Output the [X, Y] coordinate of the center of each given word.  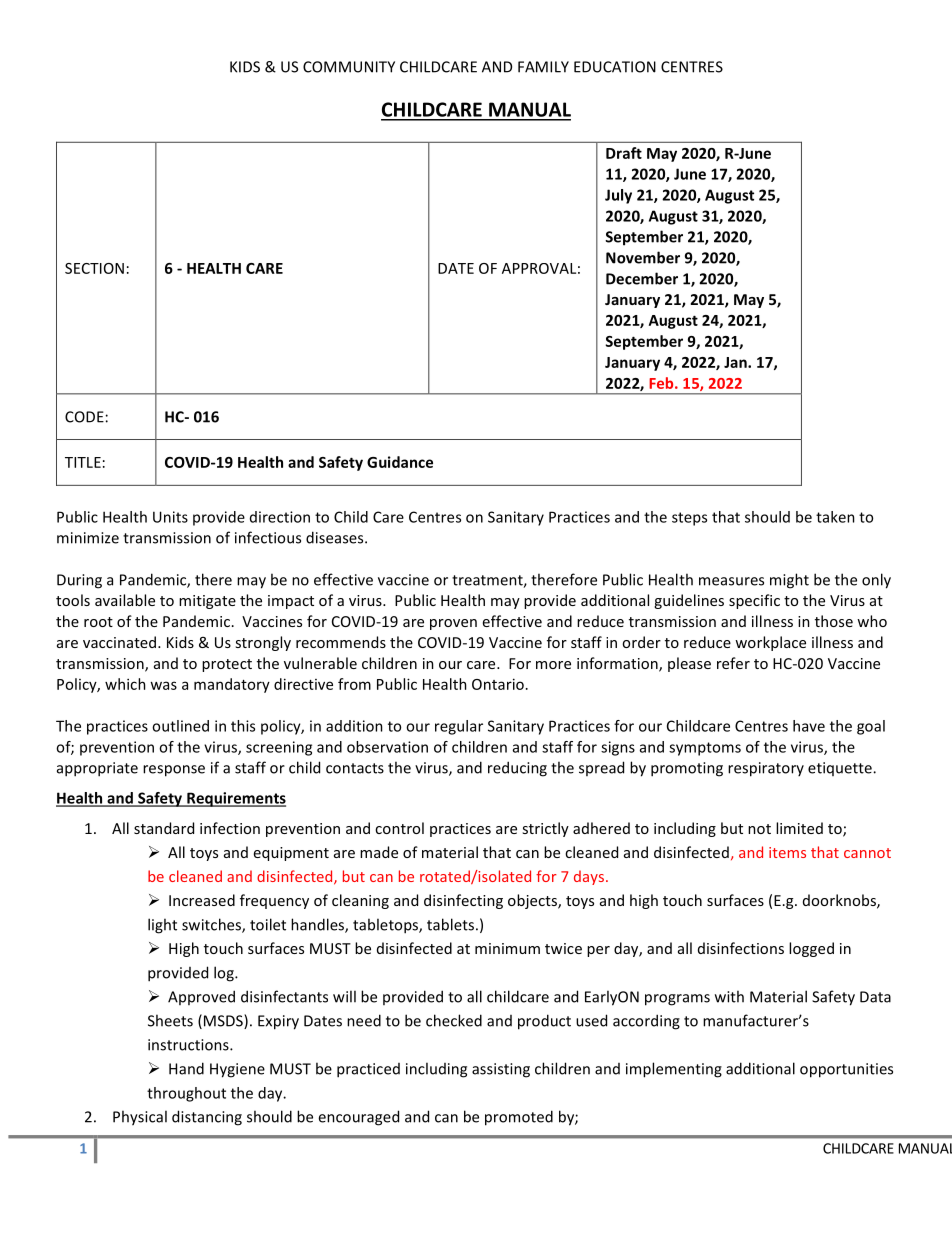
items [787, 852]
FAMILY [543, 67]
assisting [501, 1070]
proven [453, 624]
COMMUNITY [349, 67]
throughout [186, 1094]
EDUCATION [615, 67]
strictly [545, 829]
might [789, 581]
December [642, 278]
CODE [84, 417]
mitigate [207, 602]
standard [164, 828]
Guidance [400, 462]
